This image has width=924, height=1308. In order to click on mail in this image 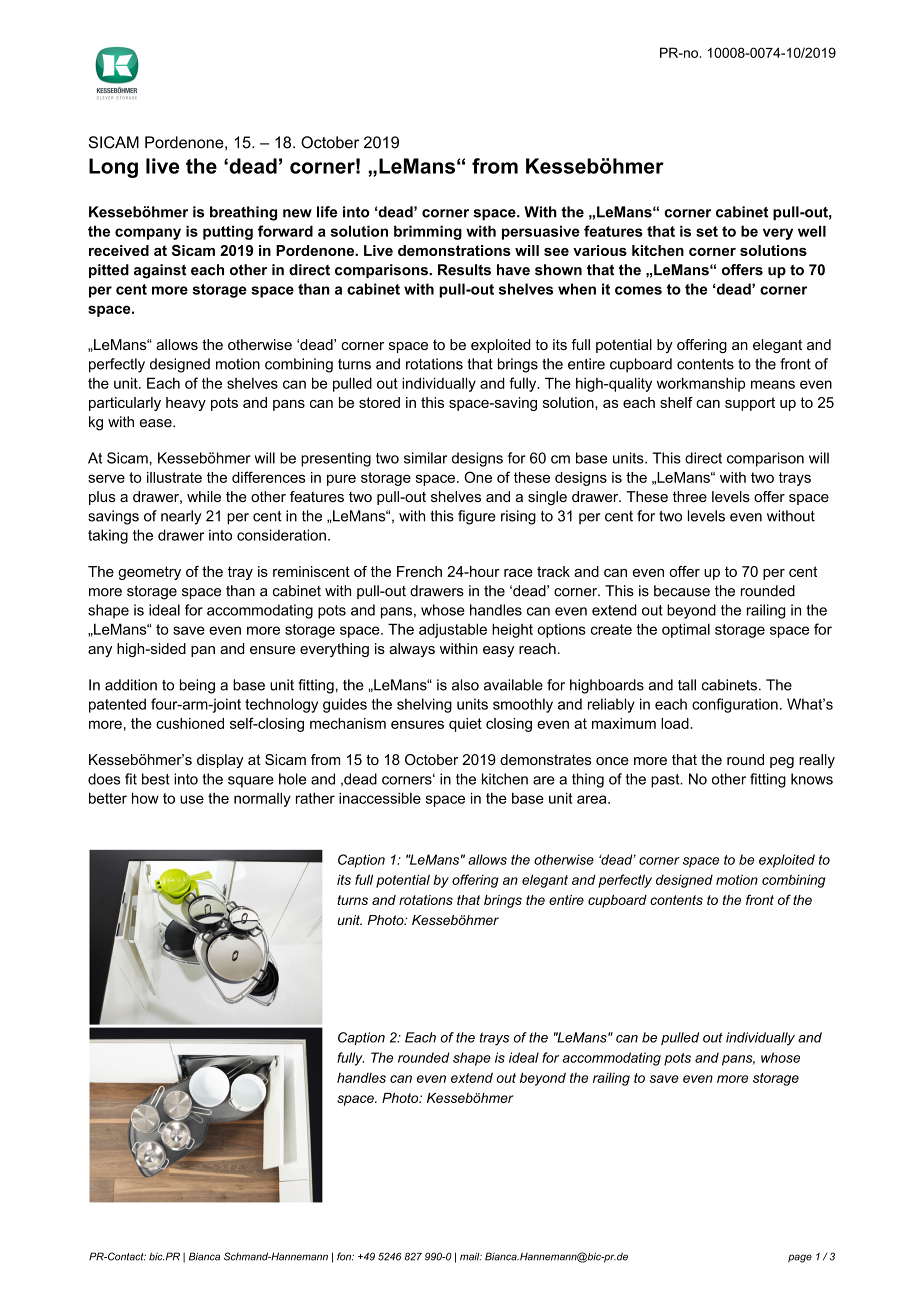, I will do `click(471, 1256)`.
